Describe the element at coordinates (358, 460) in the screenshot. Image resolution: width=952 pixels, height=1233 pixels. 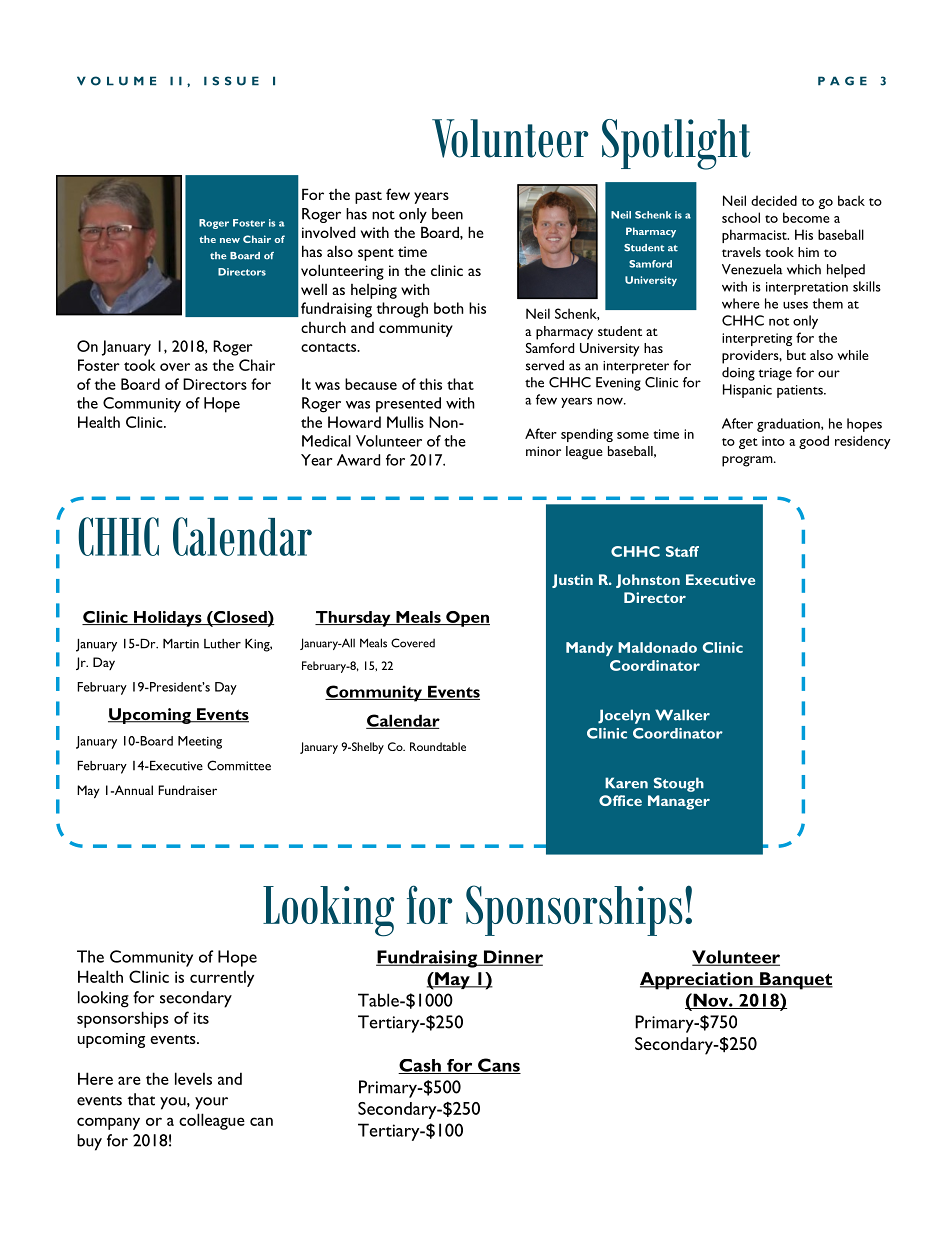
I see `Award` at that location.
